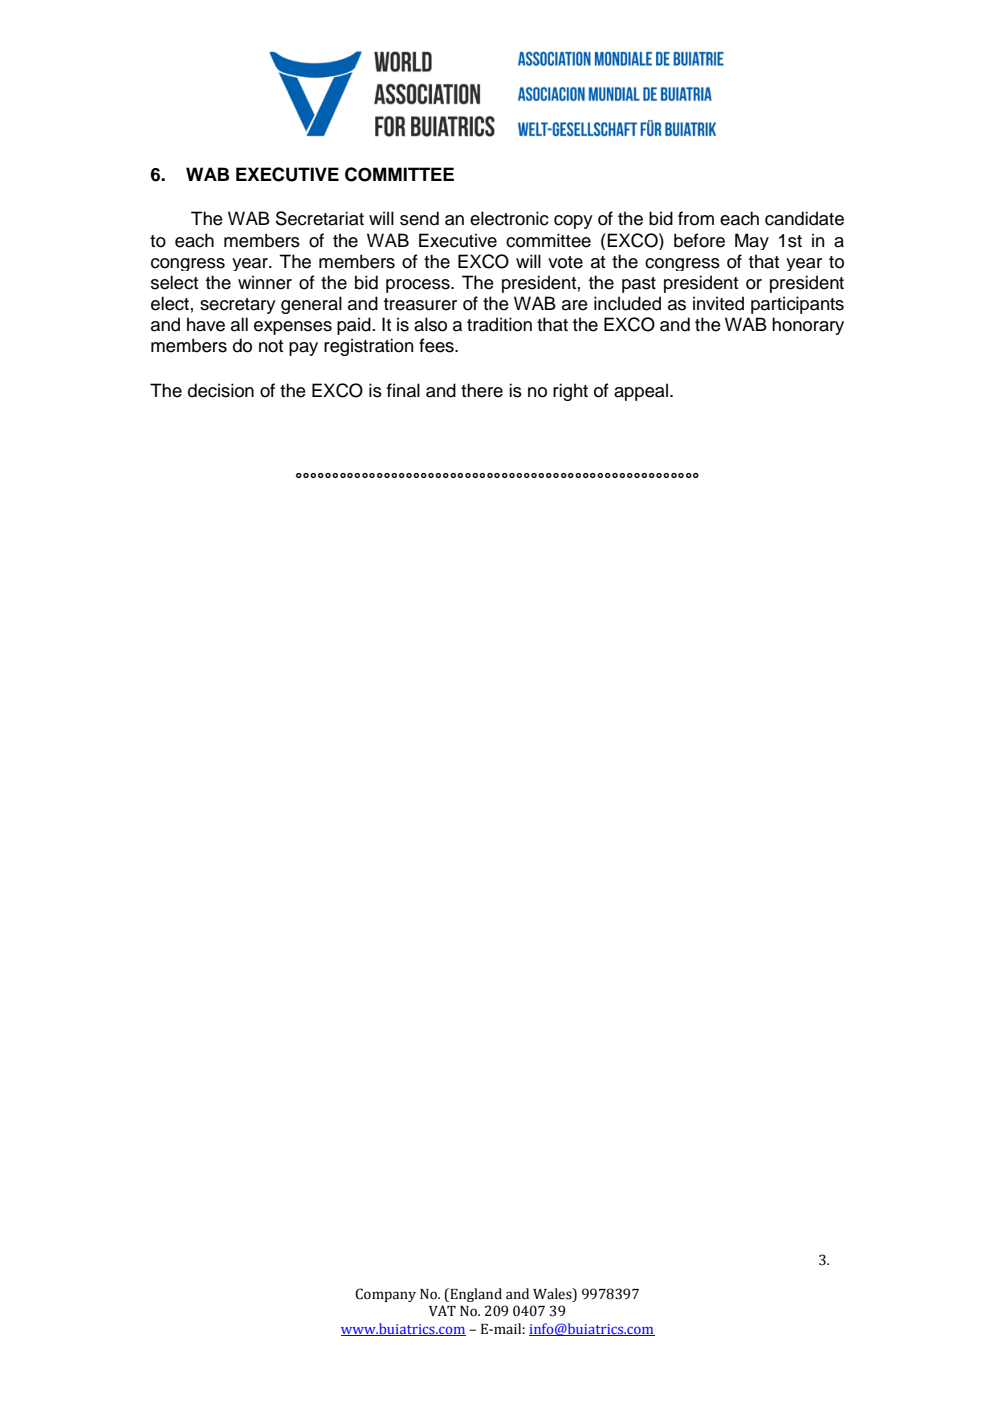  What do you see at coordinates (265, 282) in the image?
I see `winner` at bounding box center [265, 282].
